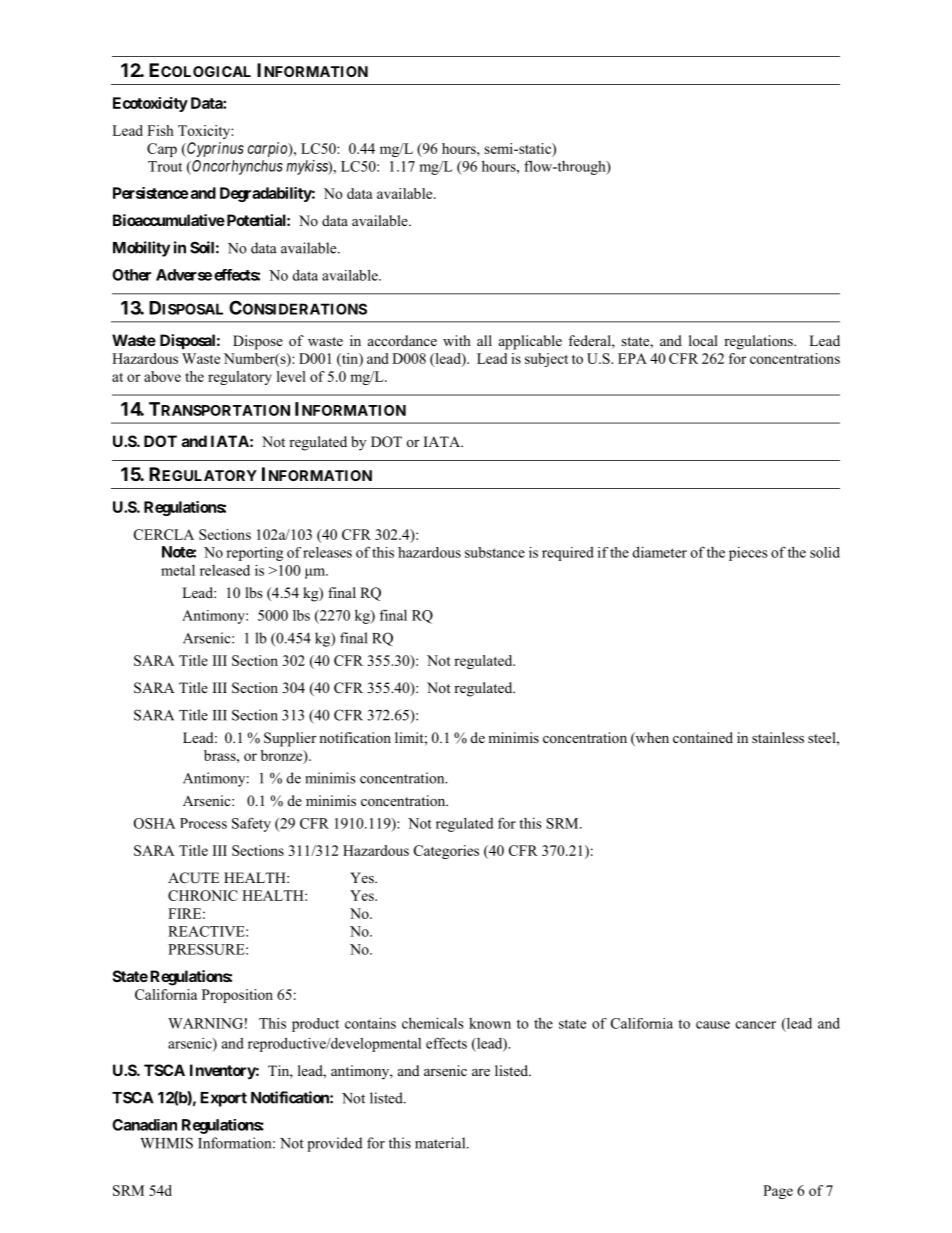 The image size is (952, 1233). I want to click on all, so click(484, 340).
